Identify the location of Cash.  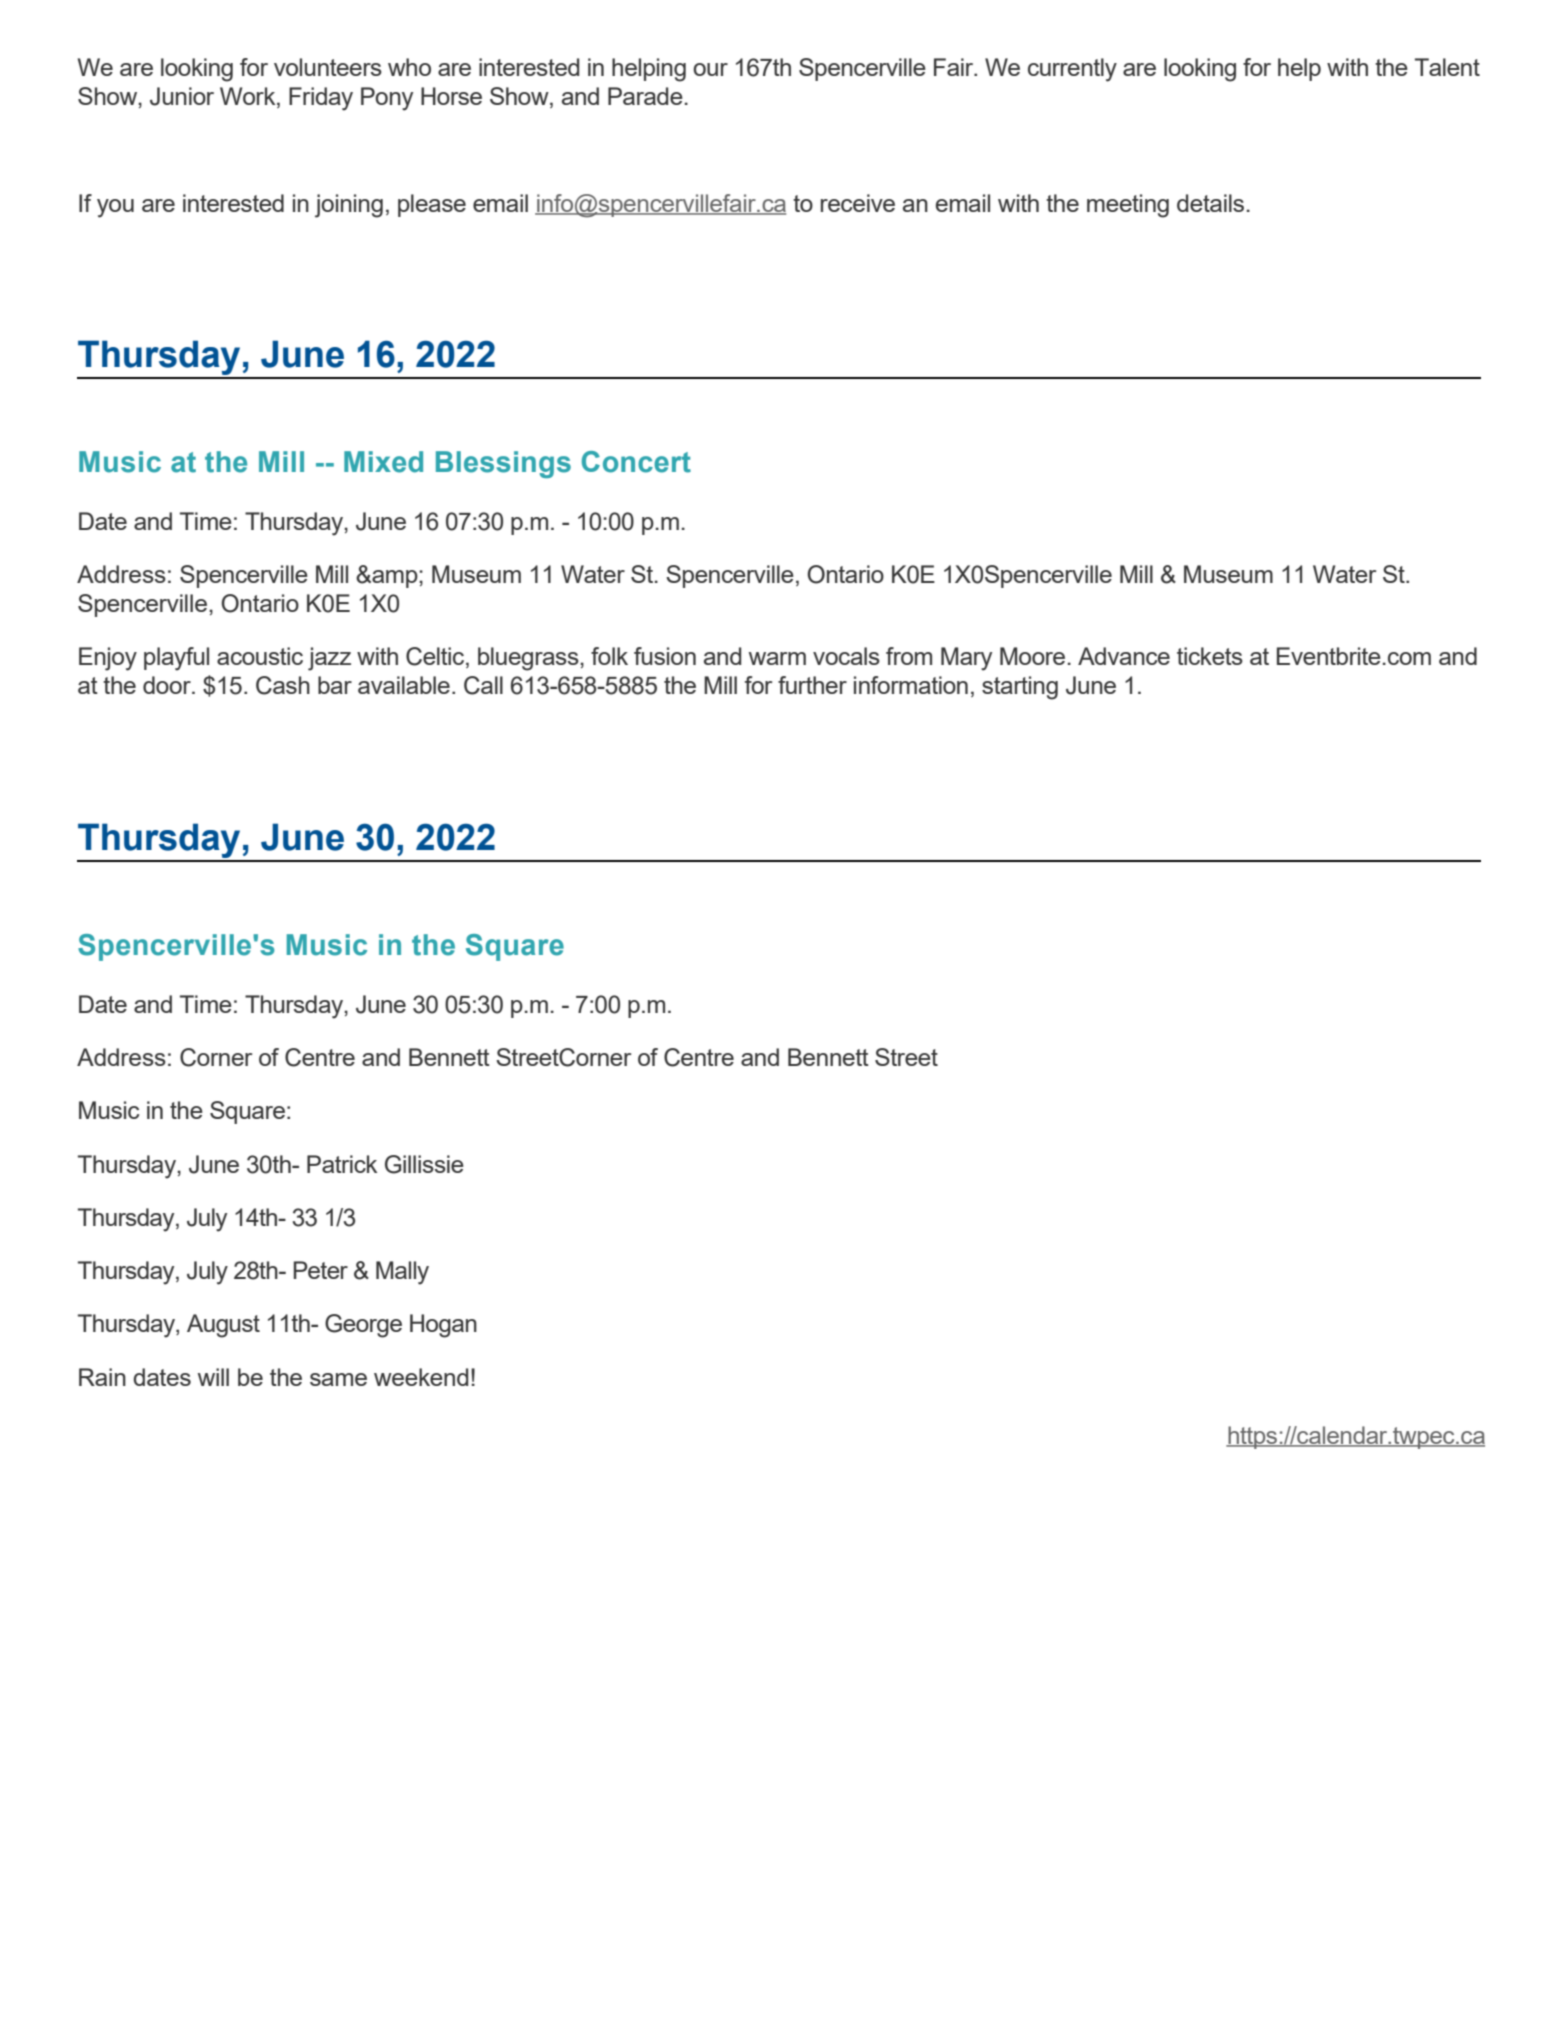
(283, 685).
